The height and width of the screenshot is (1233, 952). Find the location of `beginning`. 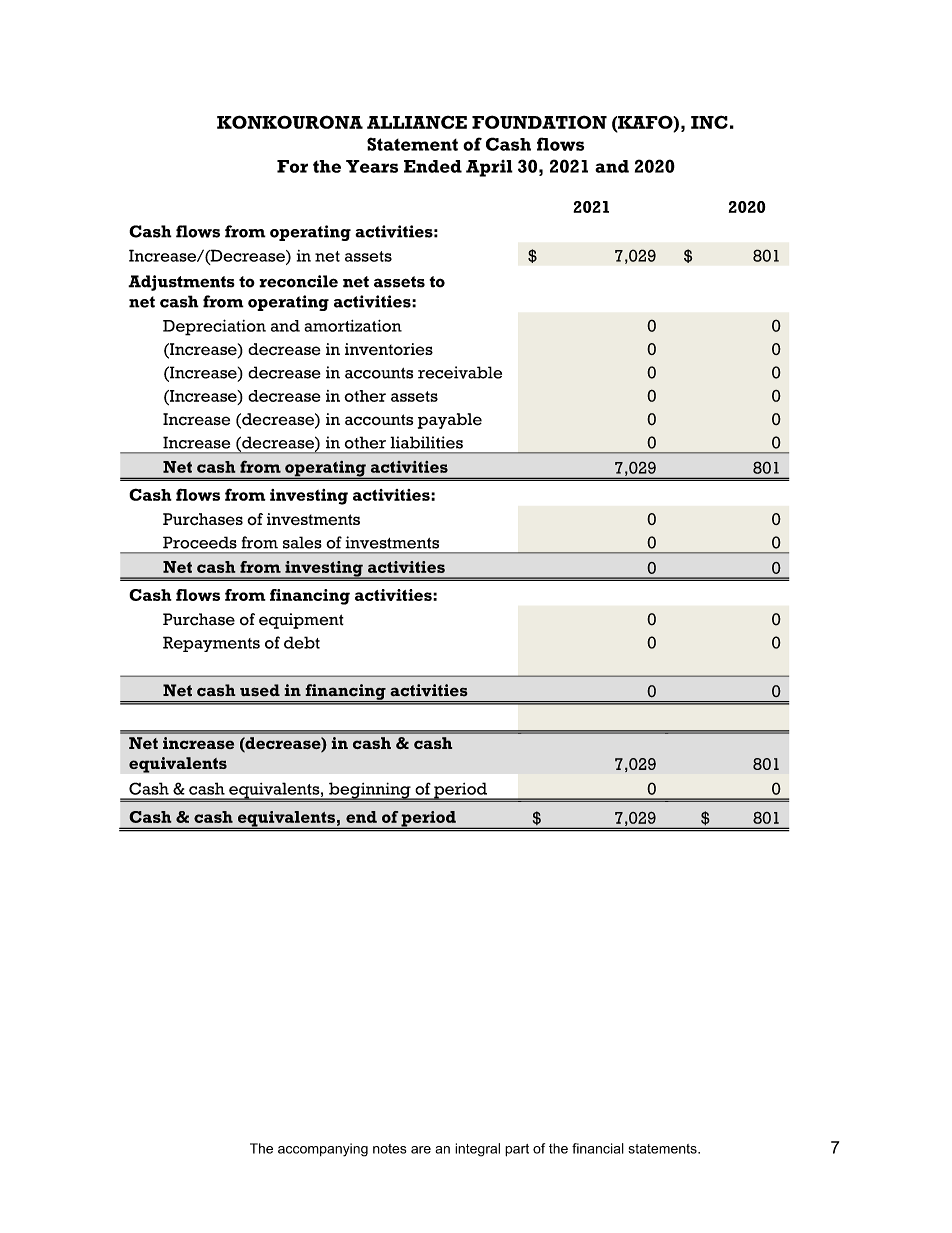

beginning is located at coordinates (370, 791).
